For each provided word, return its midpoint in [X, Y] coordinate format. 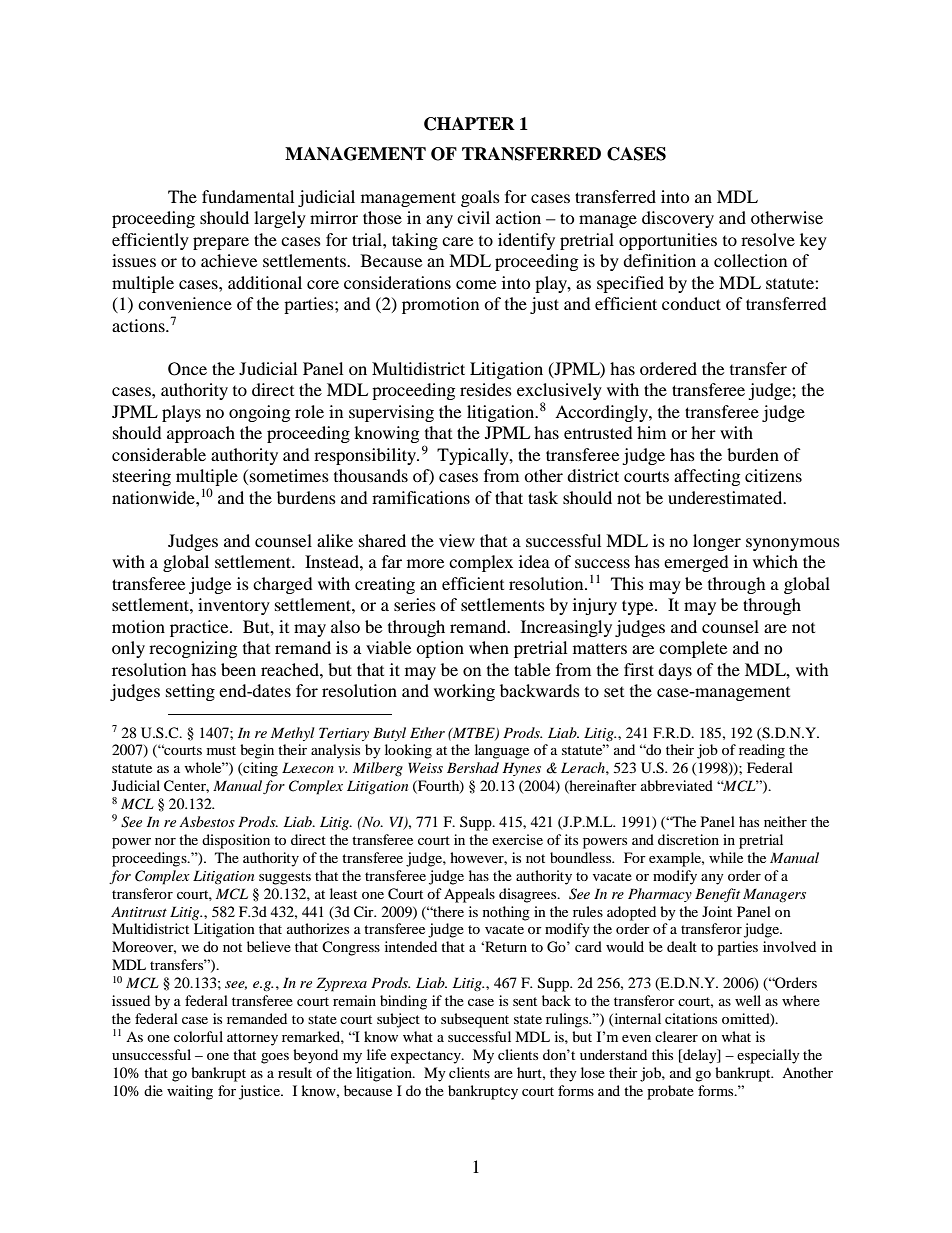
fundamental [248, 196]
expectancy [427, 1057]
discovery [678, 219]
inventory [234, 606]
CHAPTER [469, 124]
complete [693, 649]
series [415, 604]
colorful [198, 1036]
